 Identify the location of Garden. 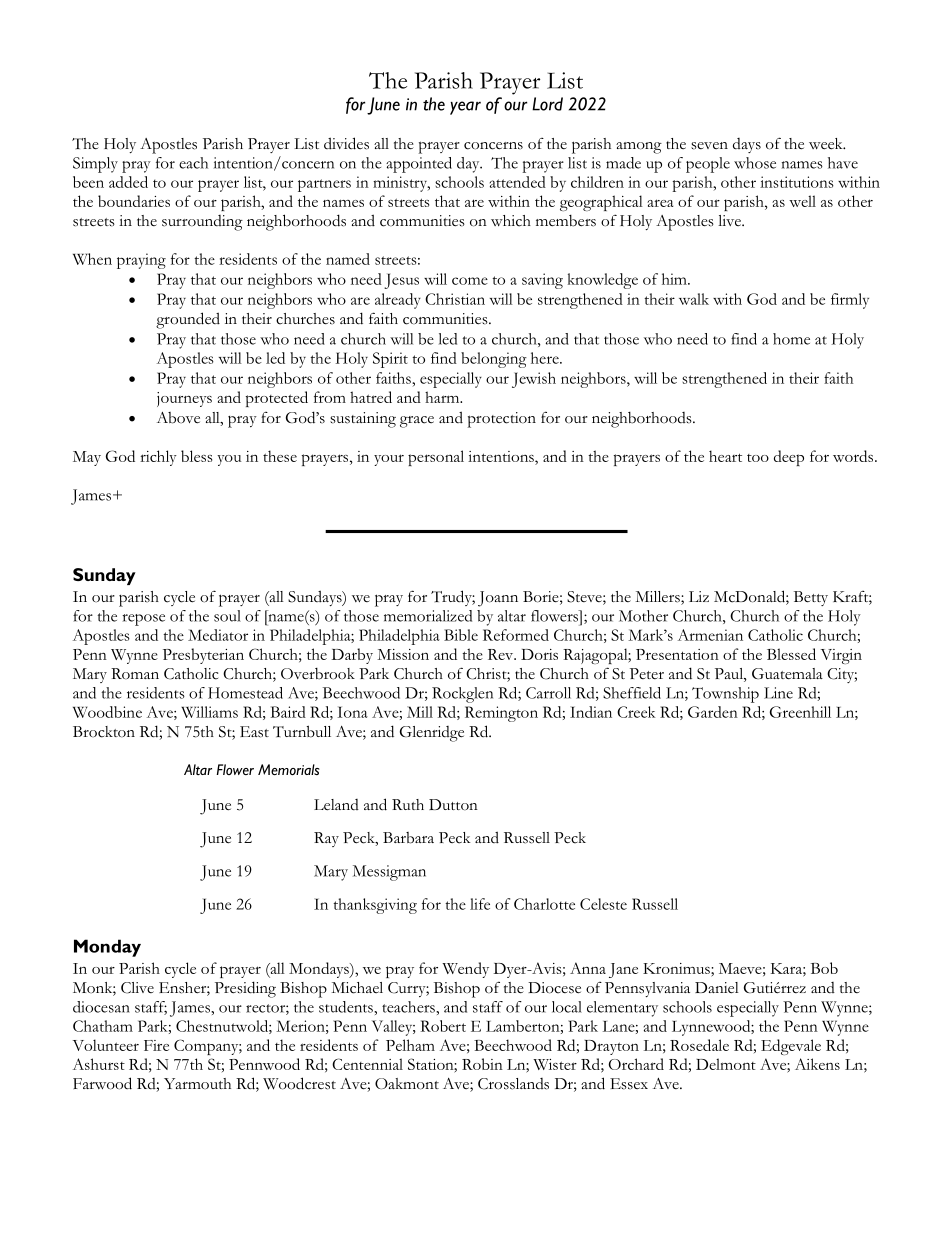
(713, 712).
